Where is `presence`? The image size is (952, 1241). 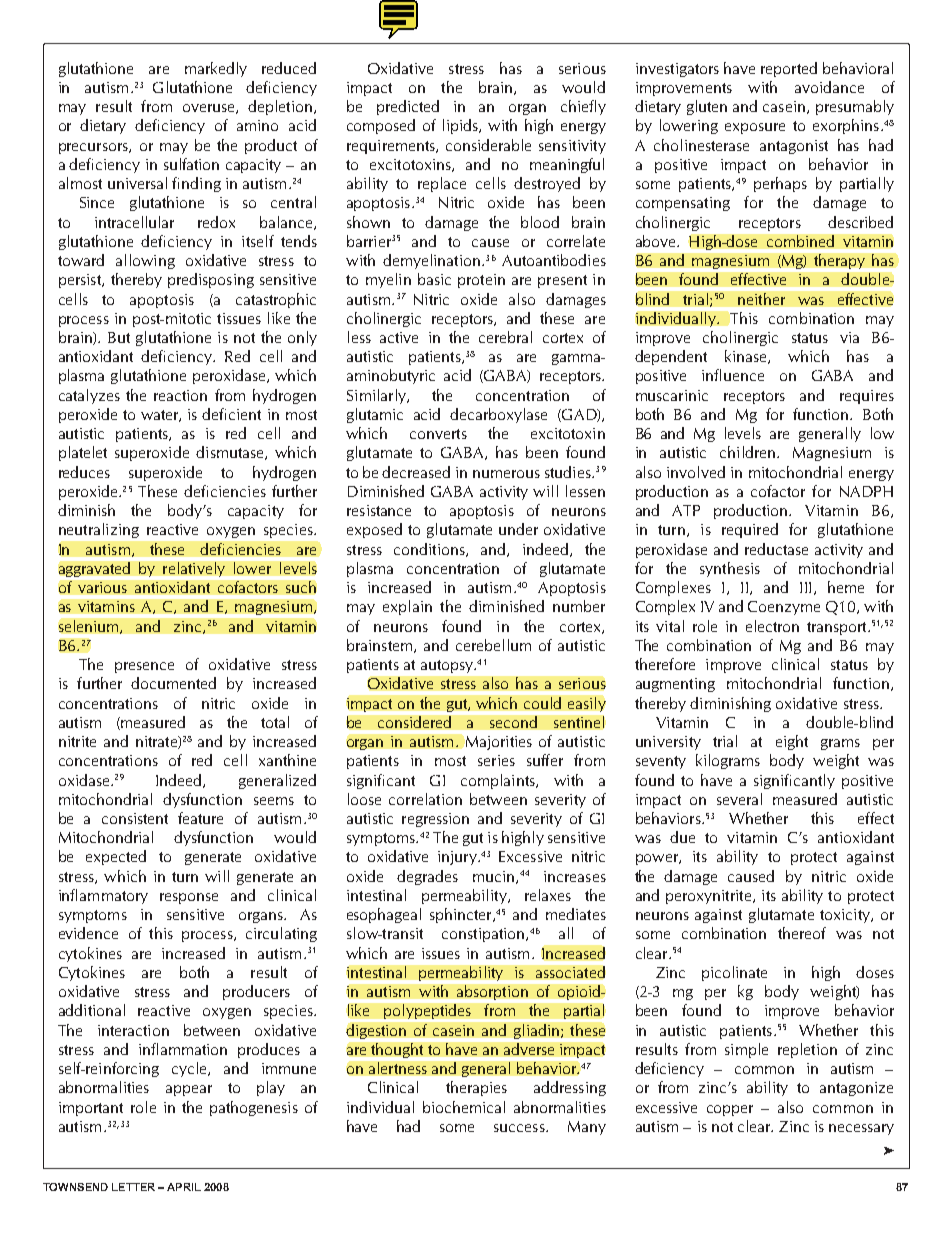
presence is located at coordinates (144, 667).
